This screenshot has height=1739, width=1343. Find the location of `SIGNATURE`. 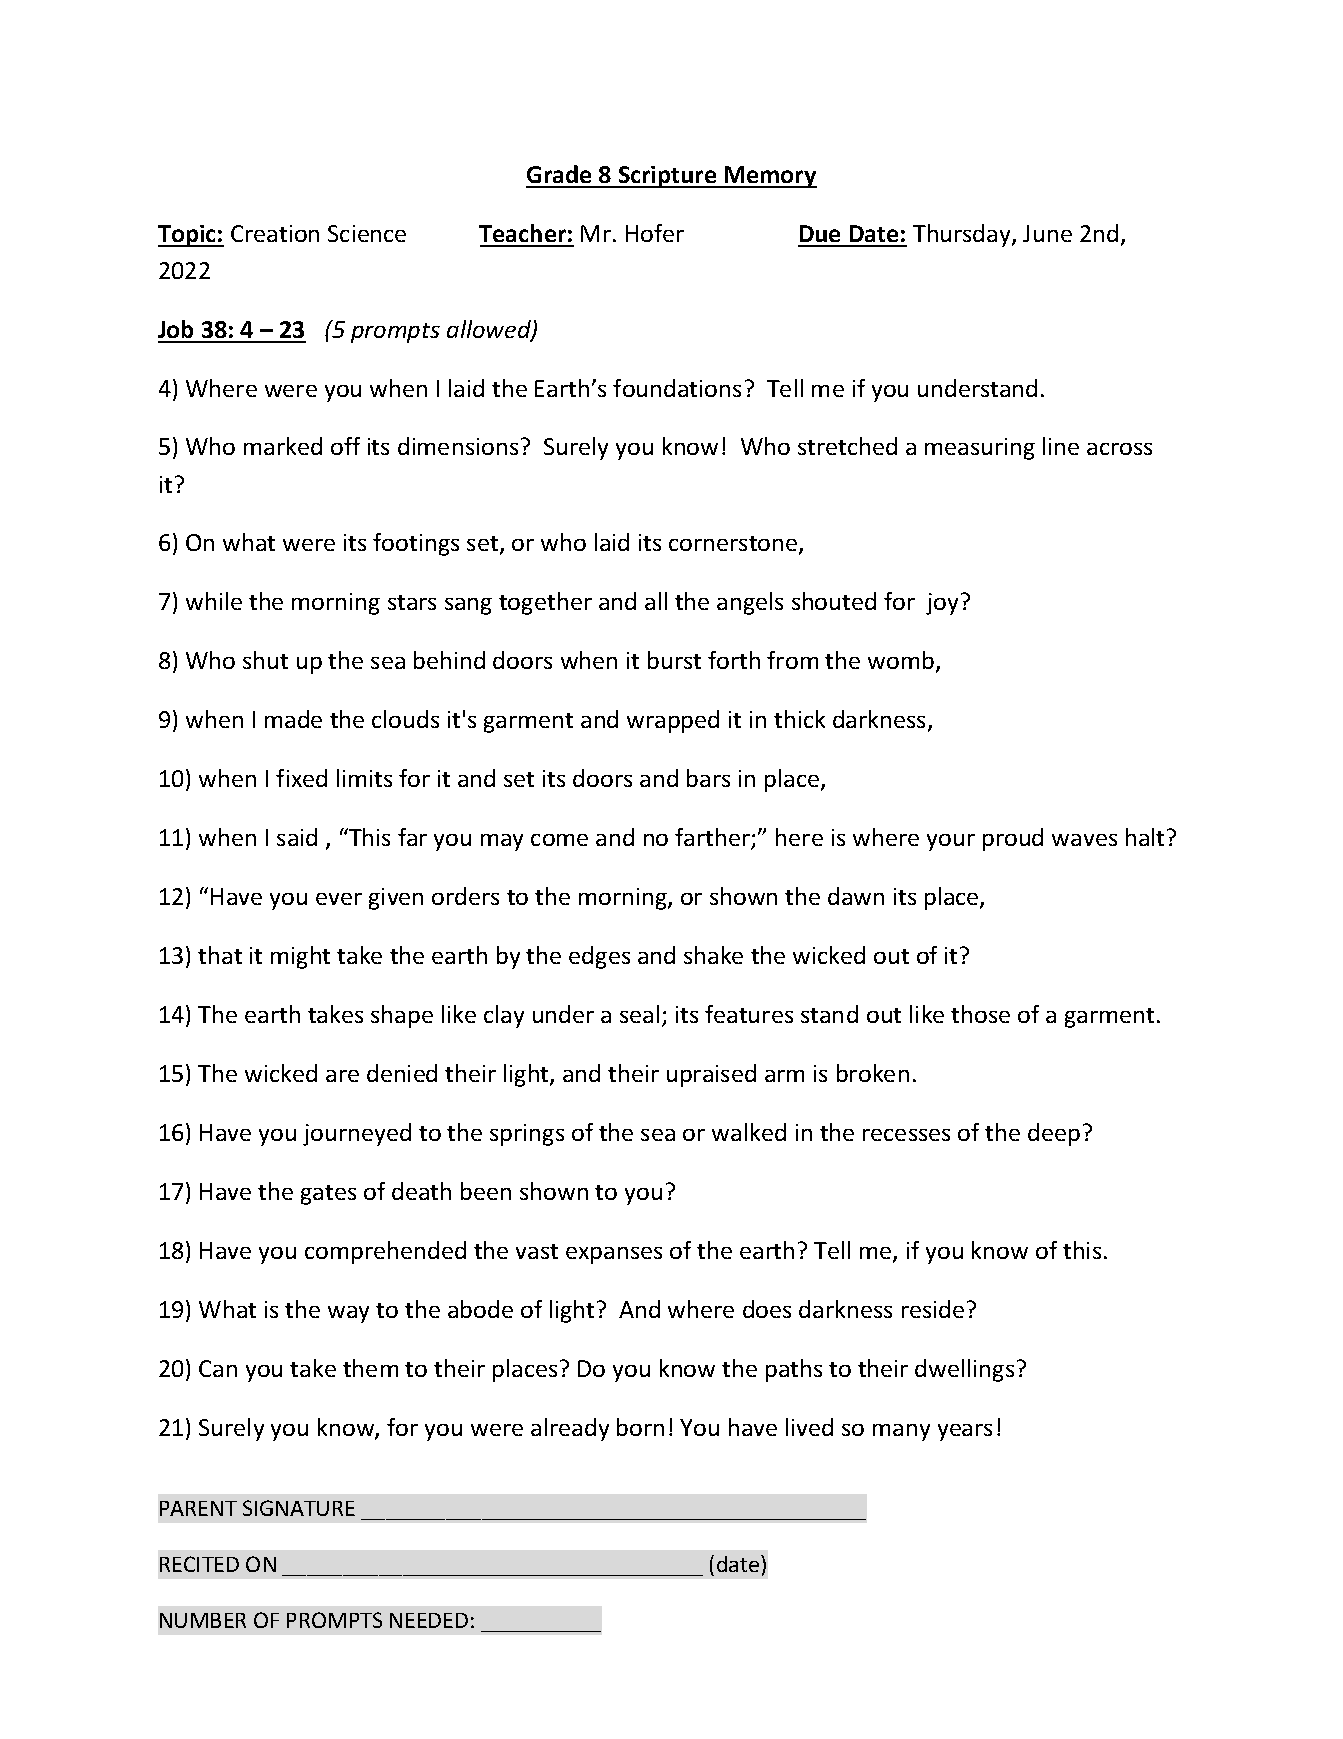

SIGNATURE is located at coordinates (299, 1508).
